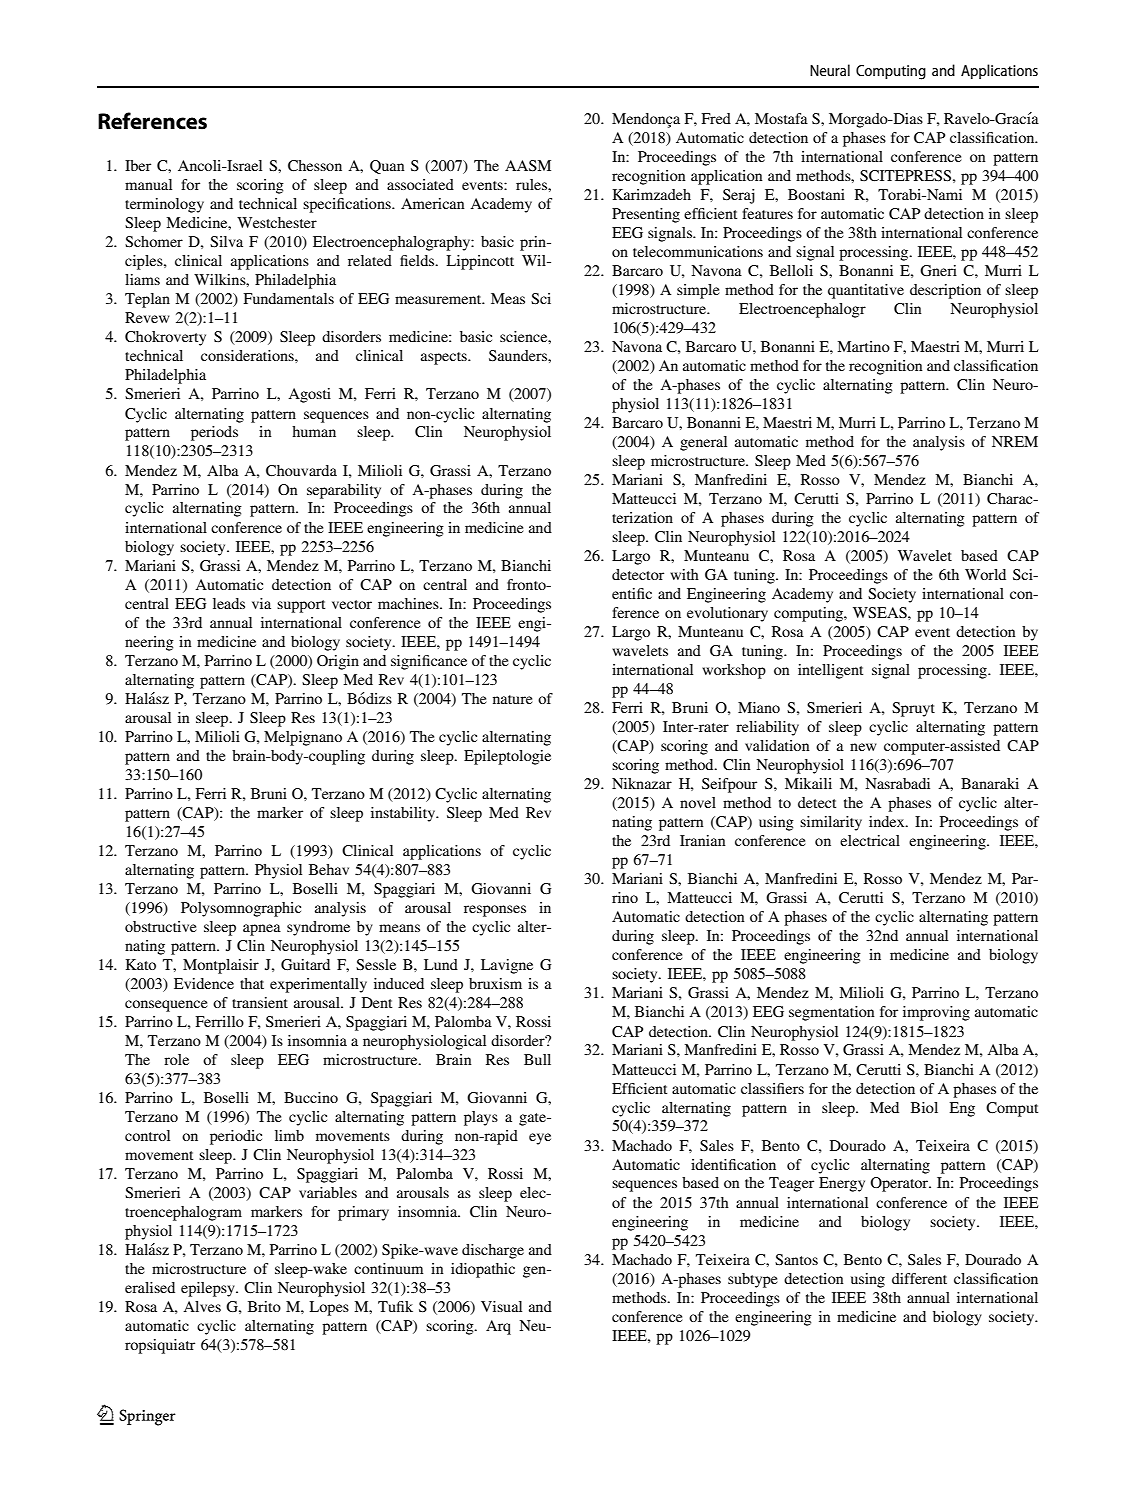 This image has height=1509, width=1136. I want to click on manual, so click(148, 184).
